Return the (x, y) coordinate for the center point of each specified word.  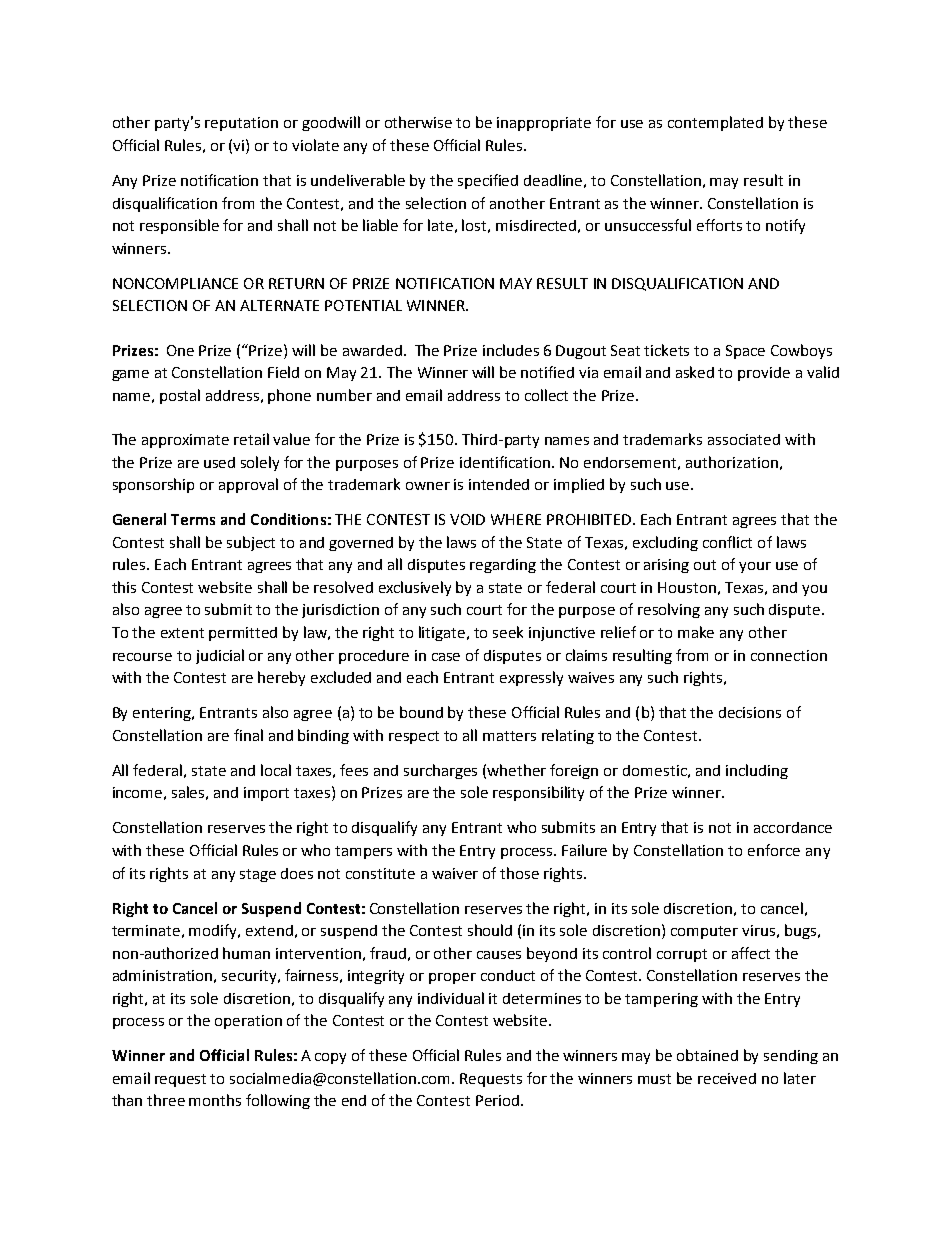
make (696, 632)
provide (764, 374)
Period (497, 1100)
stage (258, 875)
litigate (443, 633)
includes (511, 350)
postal (180, 396)
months (215, 1100)
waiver (455, 873)
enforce (774, 850)
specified (488, 181)
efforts (719, 225)
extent (182, 633)
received (727, 1078)
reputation (241, 124)
